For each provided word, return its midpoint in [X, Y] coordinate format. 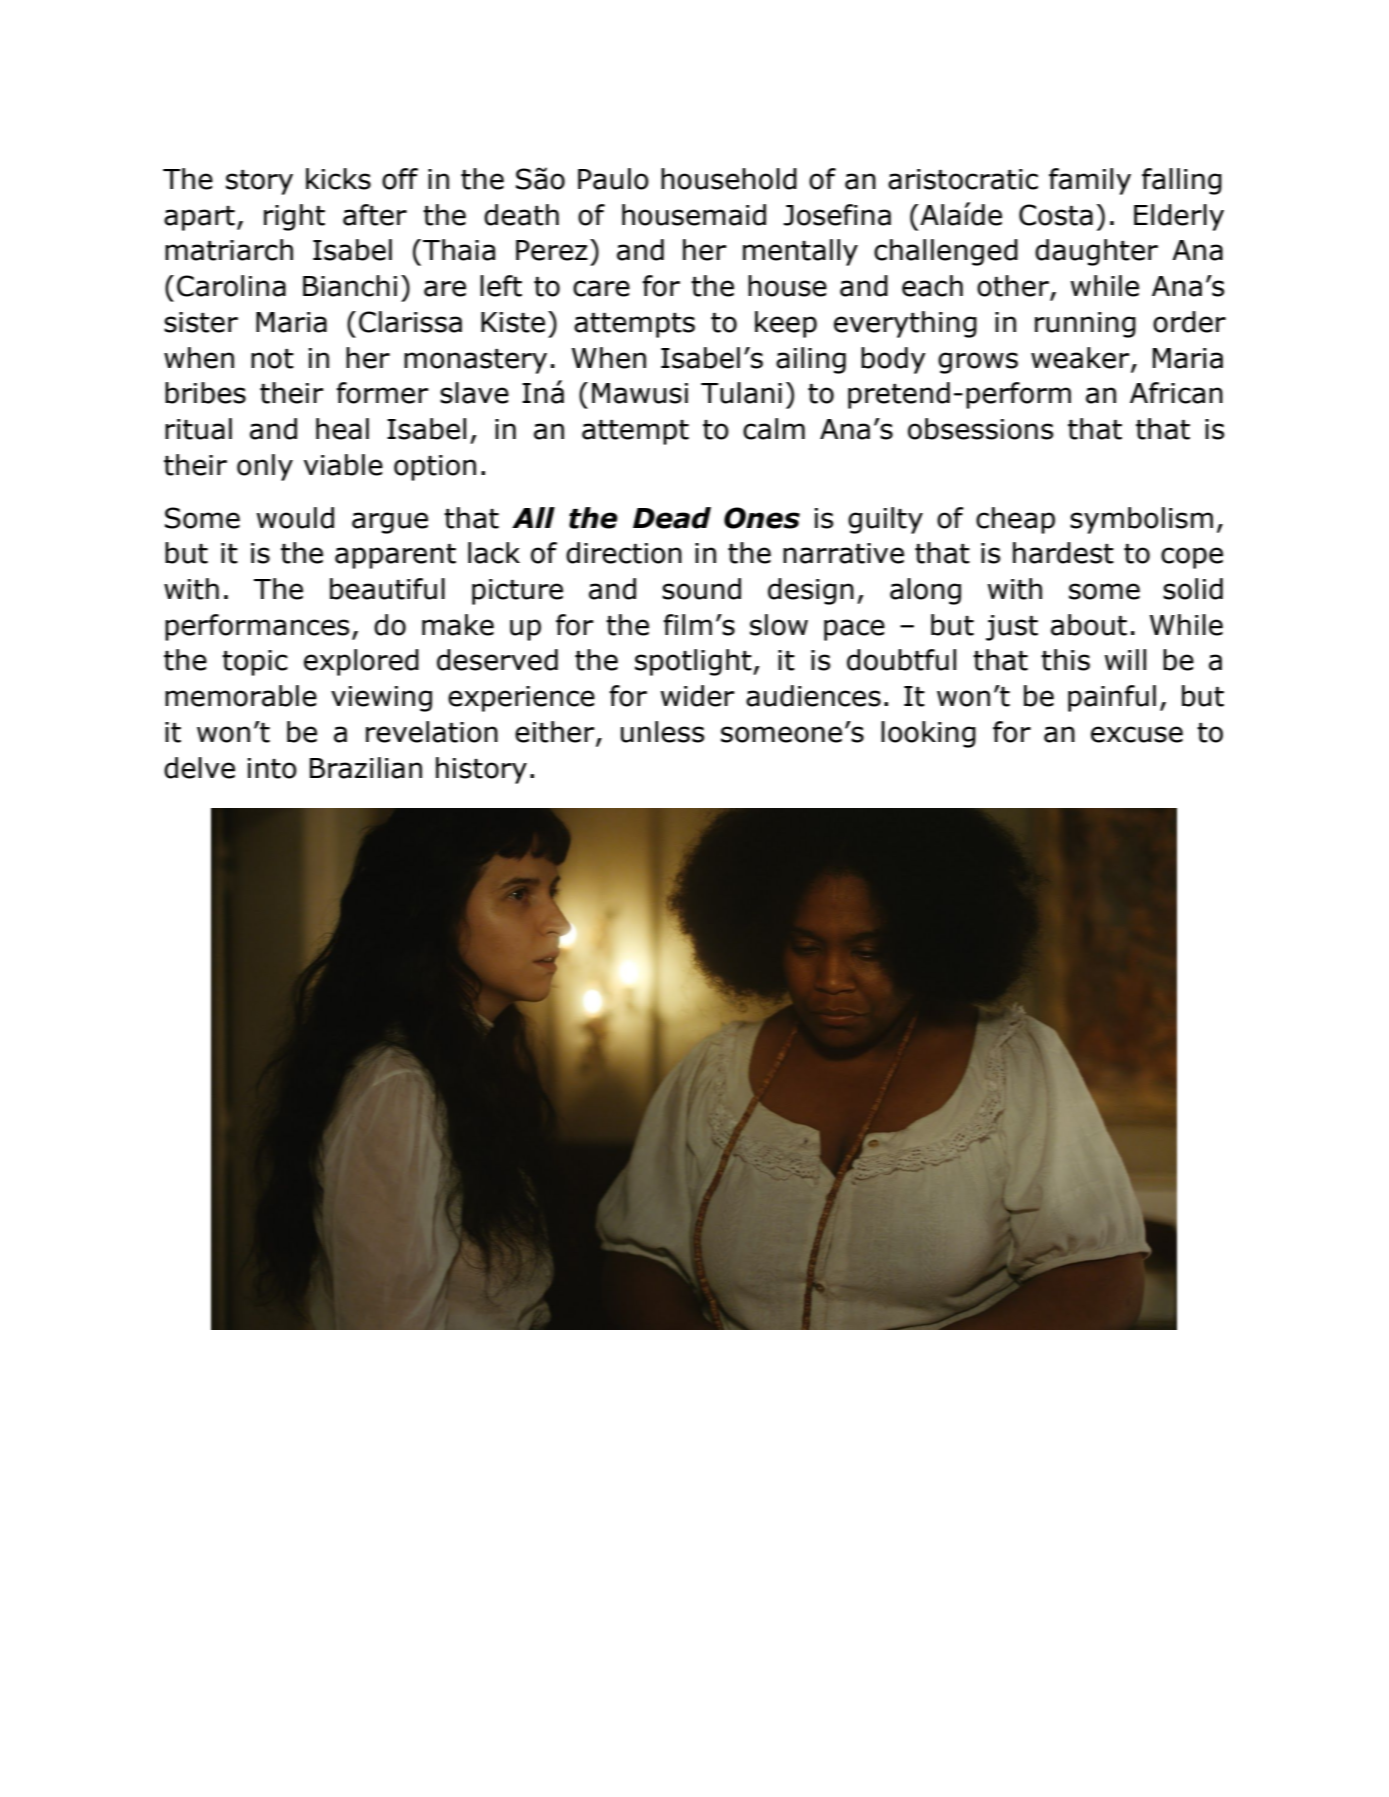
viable [343, 465]
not [272, 359]
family [1090, 181]
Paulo [613, 179]
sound [701, 589]
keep [786, 324]
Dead [672, 518]
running [1085, 325]
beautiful [387, 589]
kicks [338, 179]
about [1089, 625]
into [272, 768]
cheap [1015, 520]
